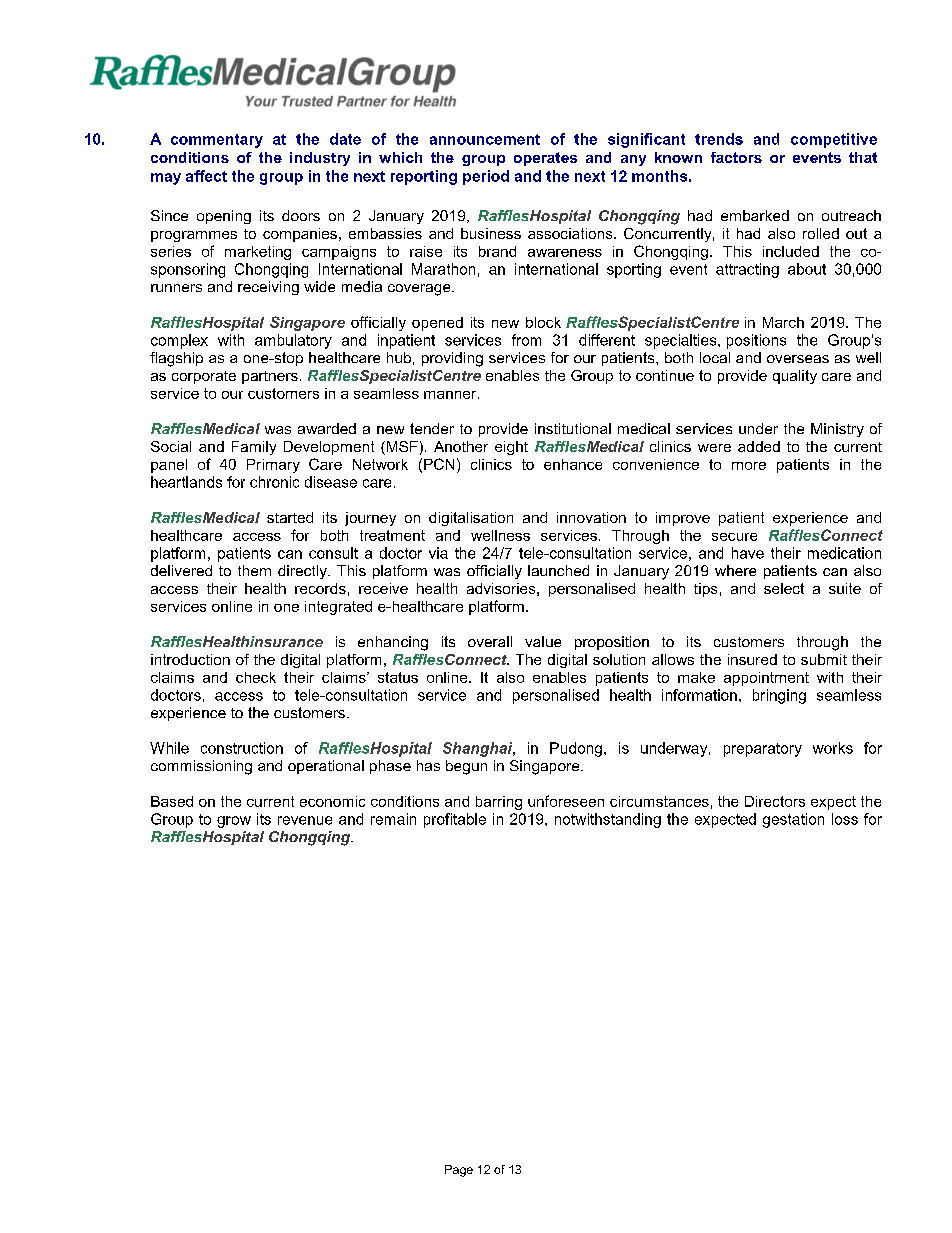 The image size is (952, 1233). What do you see at coordinates (234, 822) in the page?
I see `grow` at bounding box center [234, 822].
